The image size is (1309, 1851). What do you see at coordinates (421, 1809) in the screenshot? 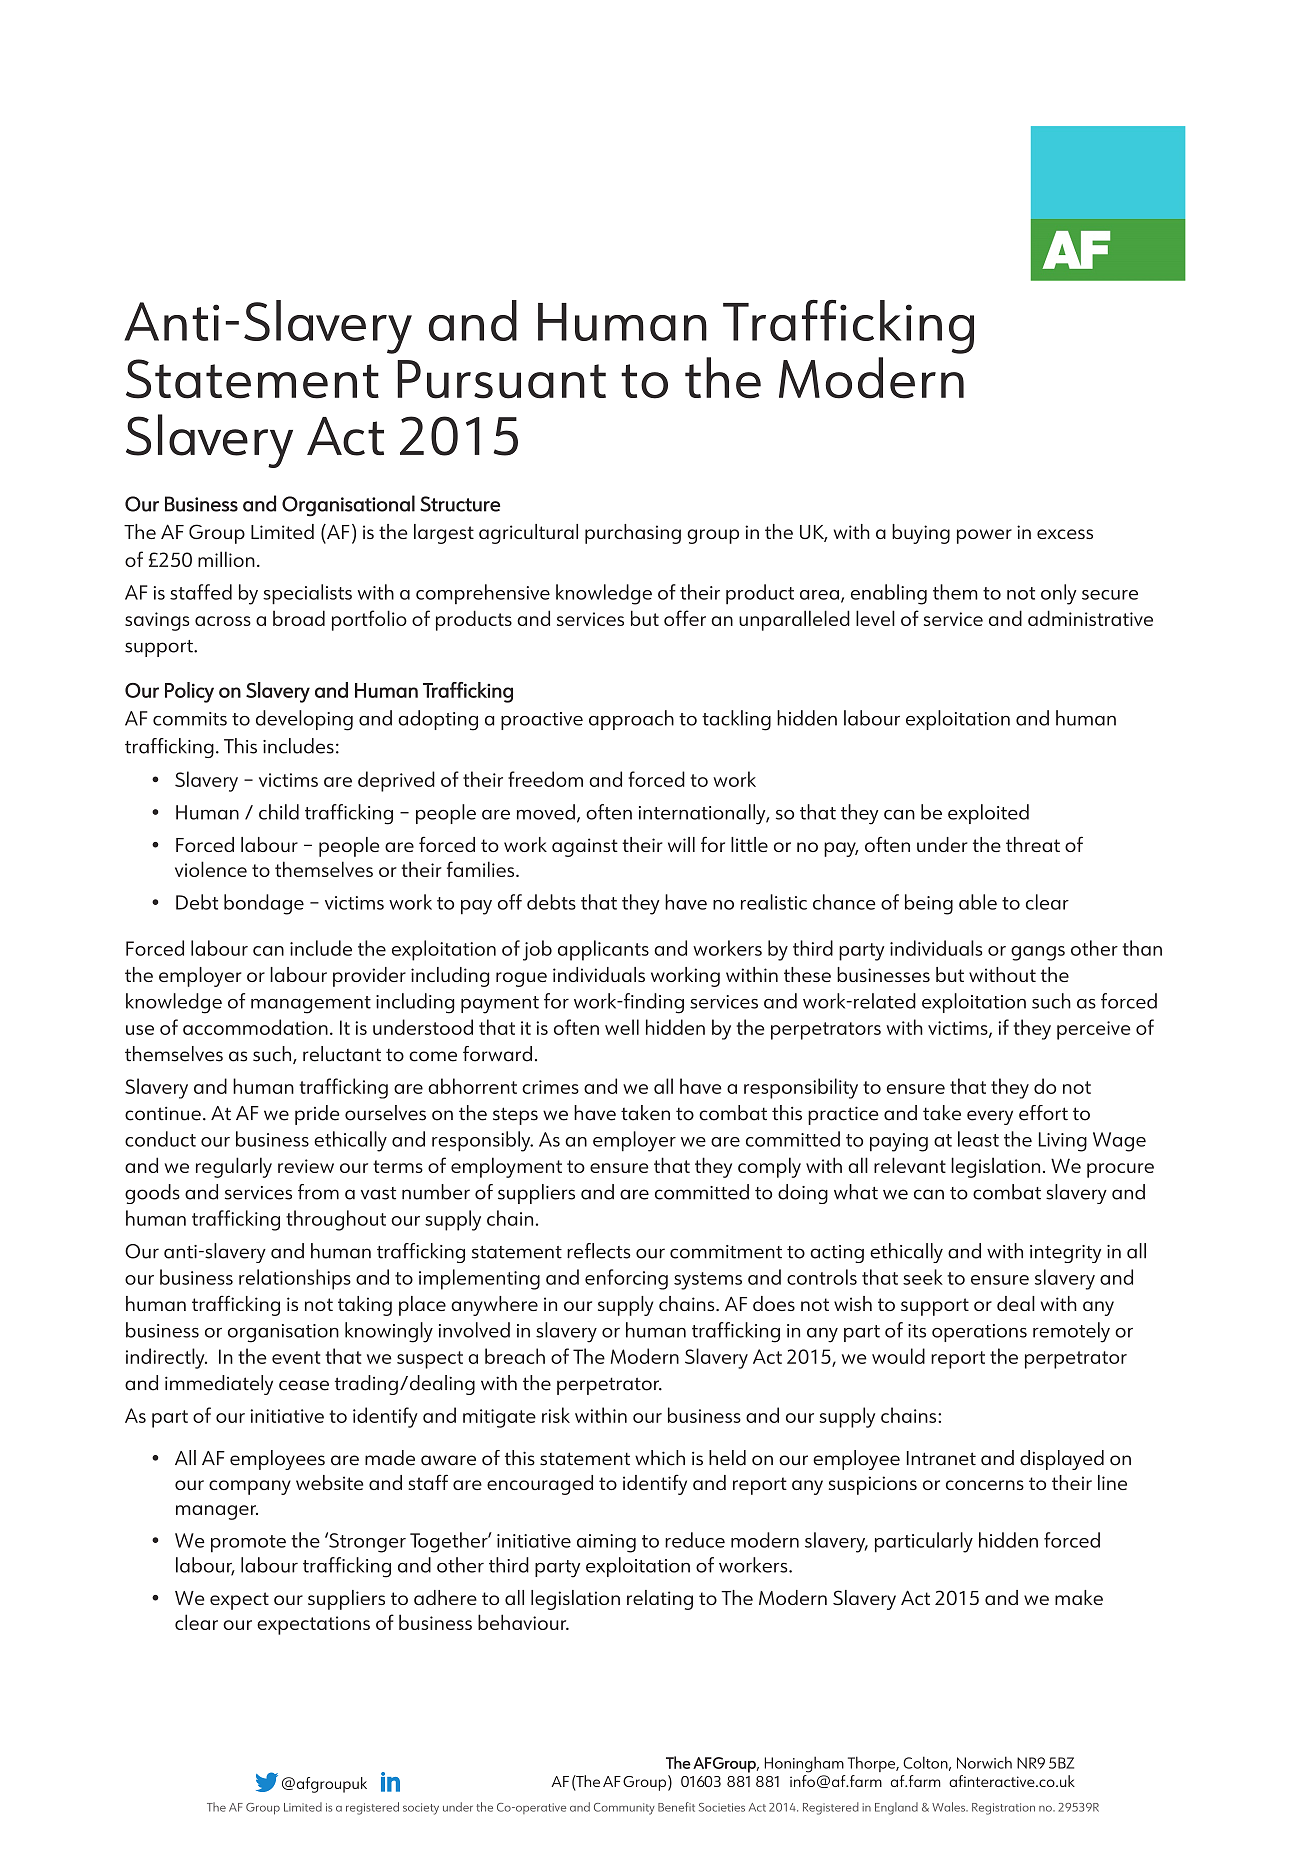
I see `society` at bounding box center [421, 1809].
